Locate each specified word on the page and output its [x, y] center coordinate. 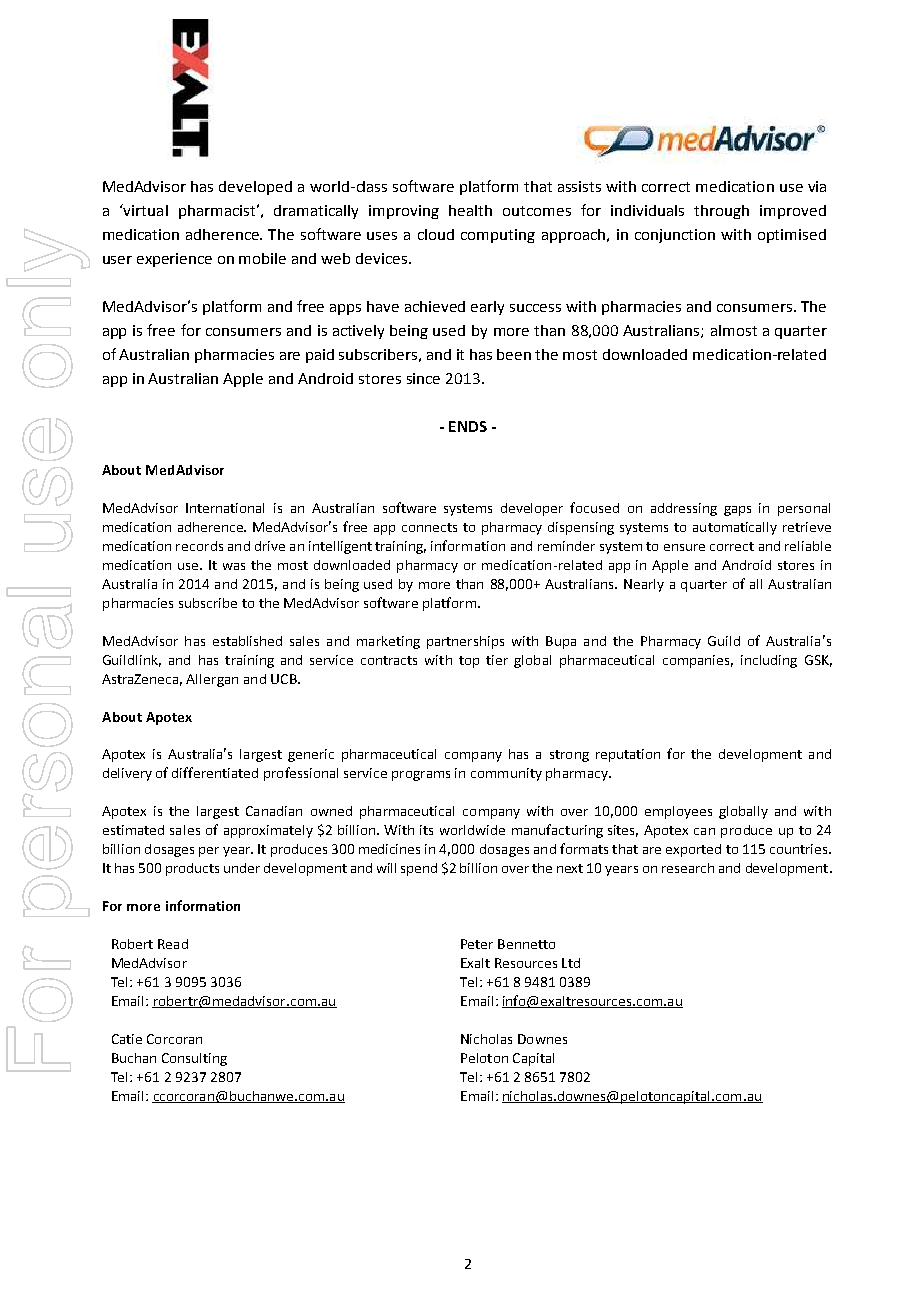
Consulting [194, 1059]
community [506, 774]
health [470, 210]
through [721, 212]
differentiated [215, 772]
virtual [145, 210]
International [225, 508]
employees [678, 812]
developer [532, 509]
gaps [737, 511]
